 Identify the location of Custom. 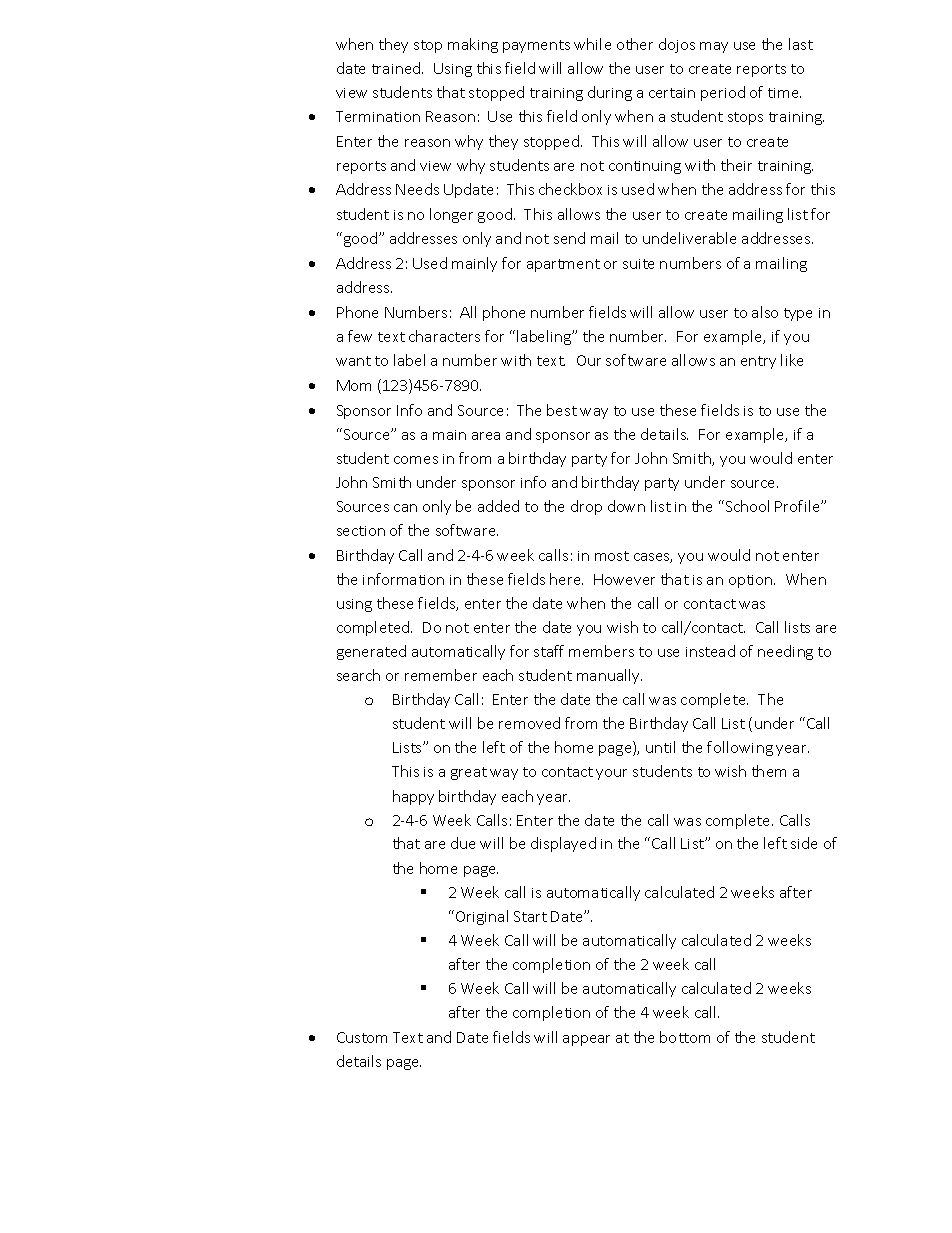
(362, 1037).
